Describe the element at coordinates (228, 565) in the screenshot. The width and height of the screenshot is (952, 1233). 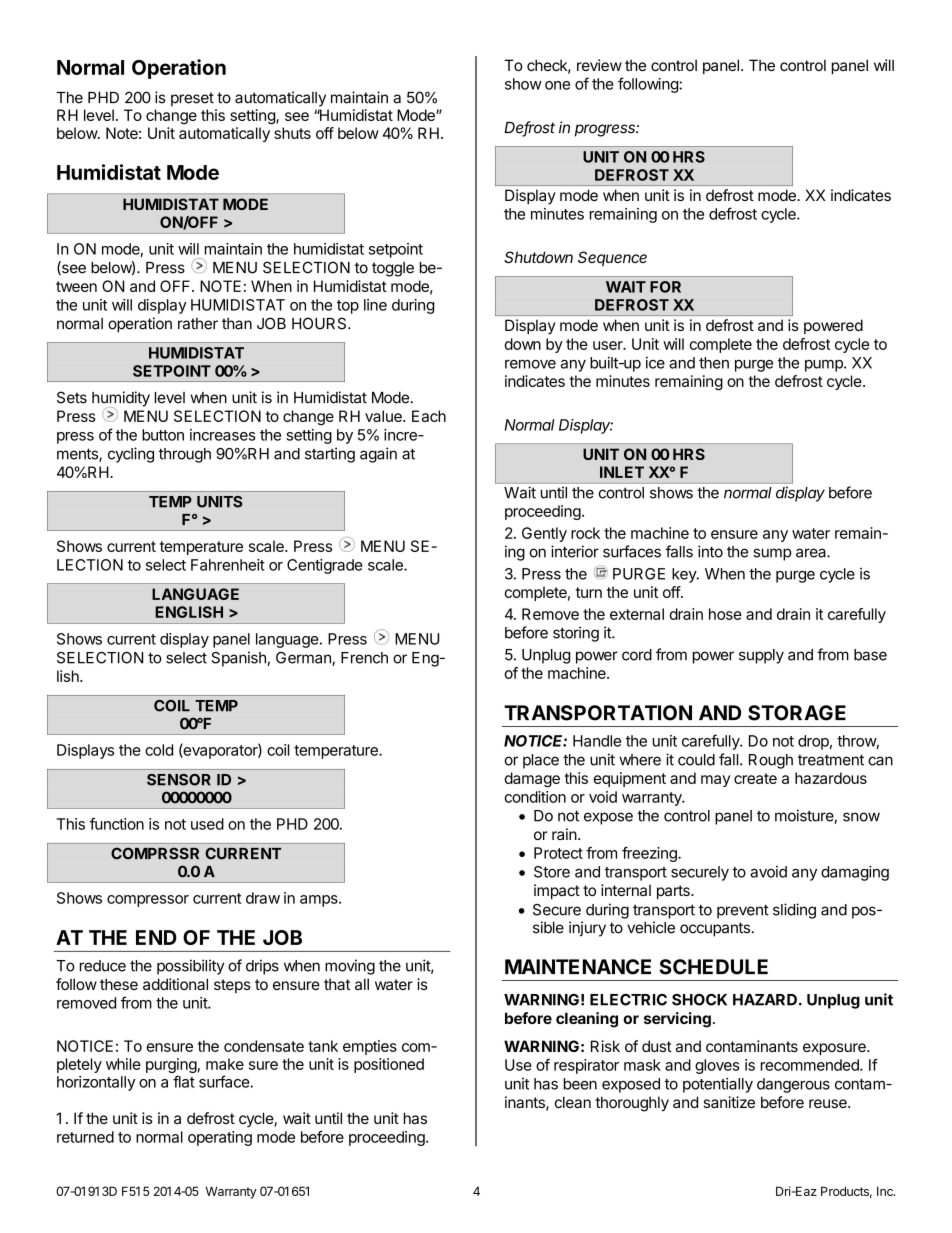
I see `Fahrenheit` at that location.
